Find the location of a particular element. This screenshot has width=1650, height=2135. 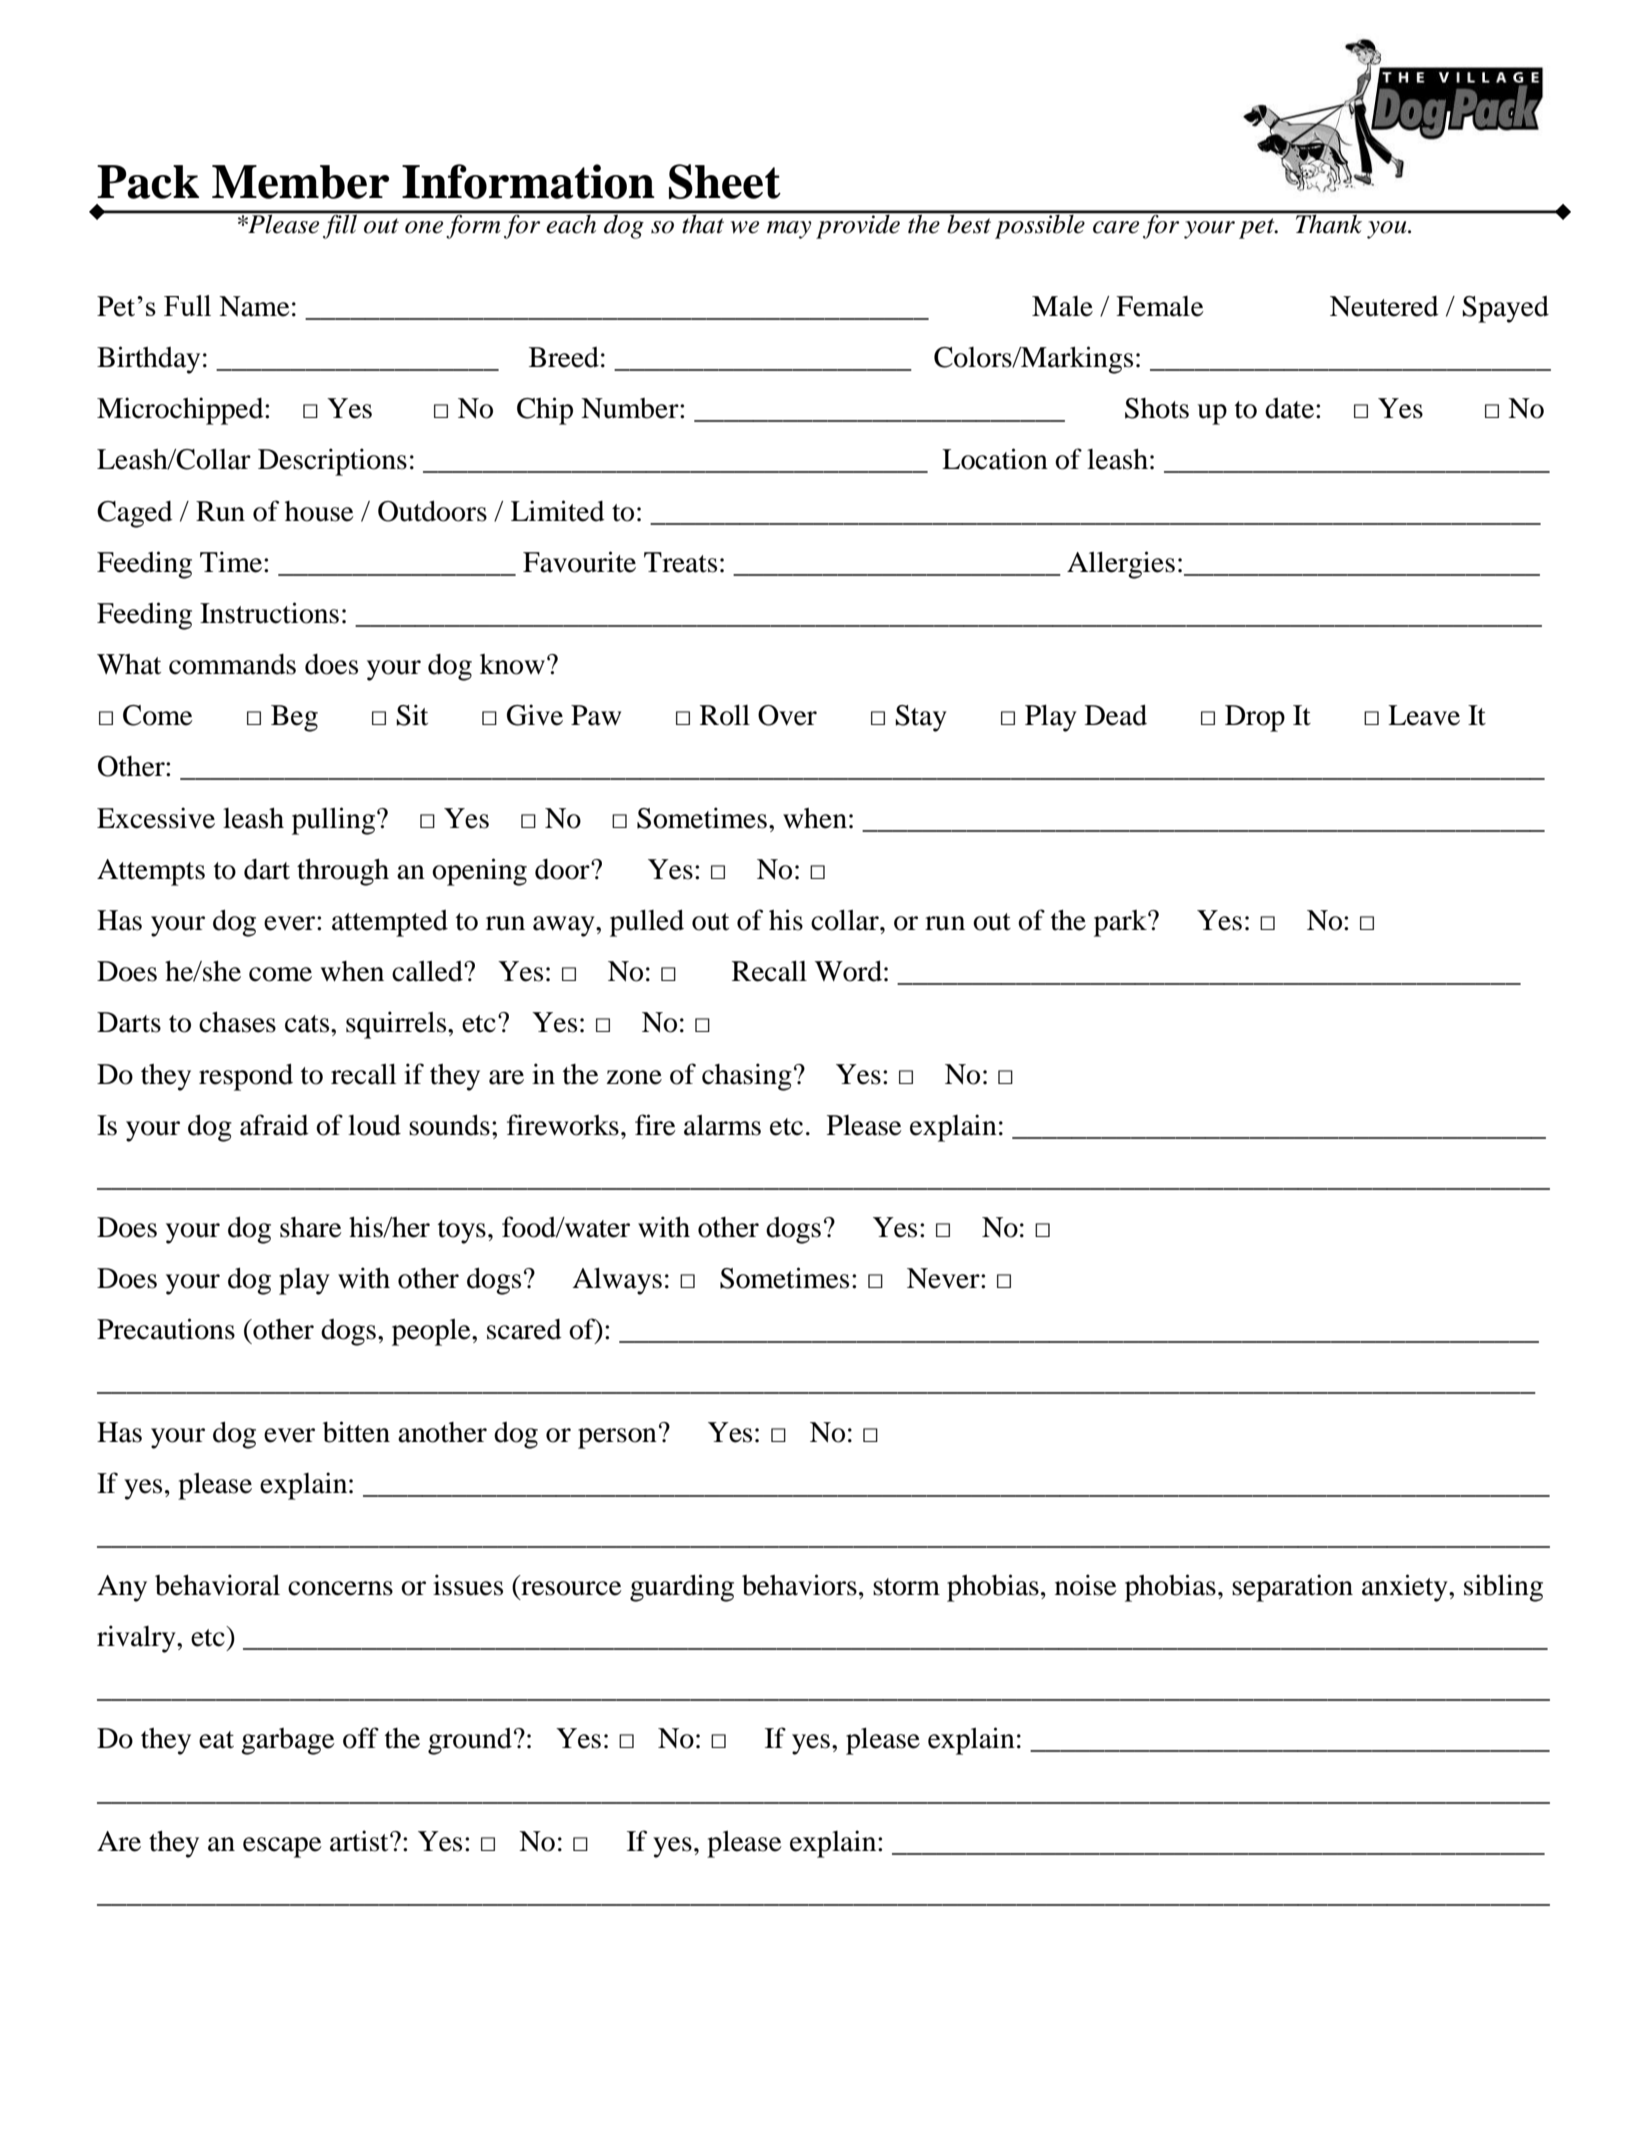

cats is located at coordinates (308, 1024).
